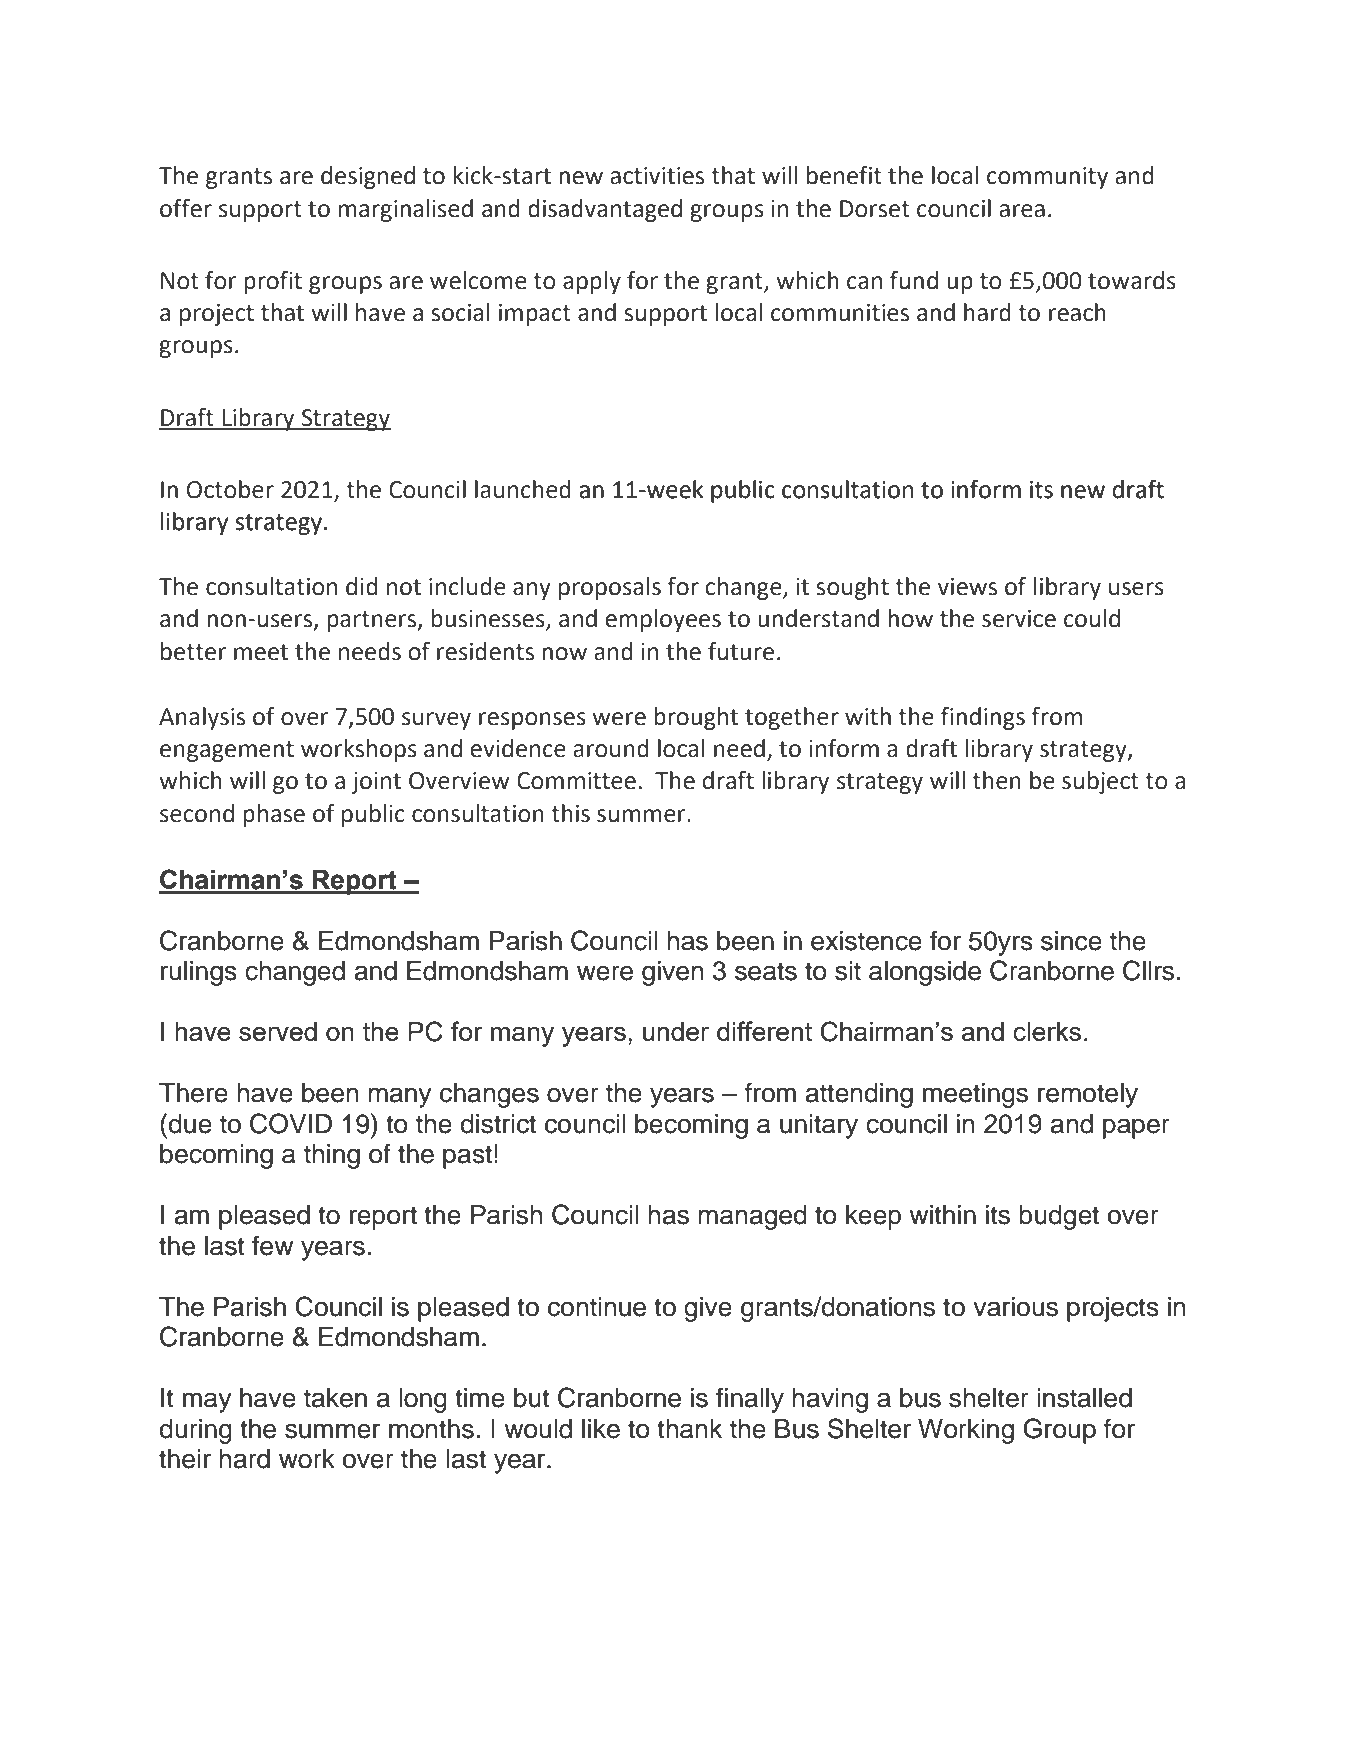 This screenshot has width=1353, height=1750. What do you see at coordinates (689, 1429) in the screenshot?
I see `thank` at bounding box center [689, 1429].
